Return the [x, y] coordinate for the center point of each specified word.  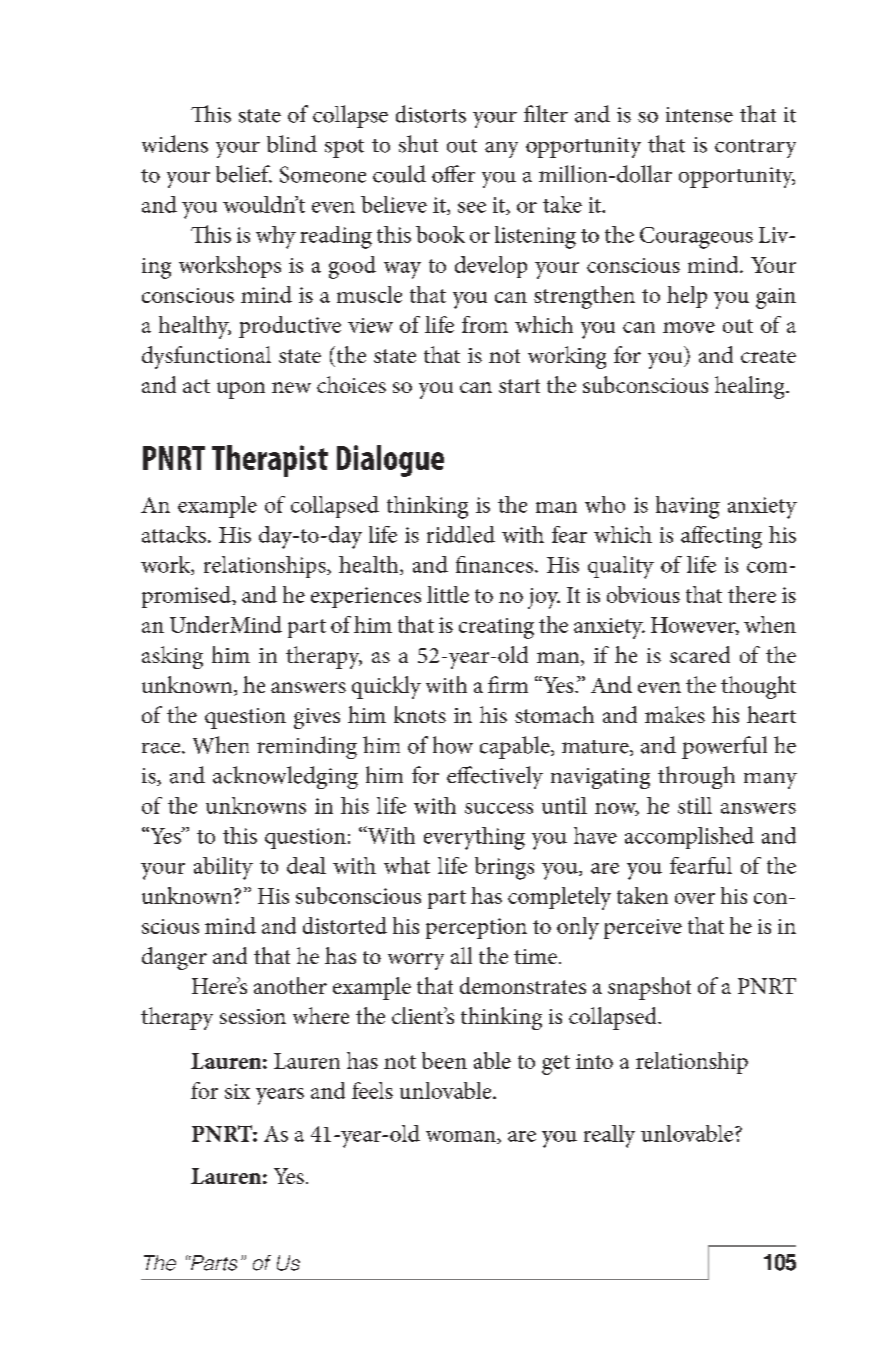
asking [172, 657]
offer [453, 174]
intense [699, 115]
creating [496, 628]
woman [462, 1137]
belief [244, 174]
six [237, 1091]
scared [700, 654]
